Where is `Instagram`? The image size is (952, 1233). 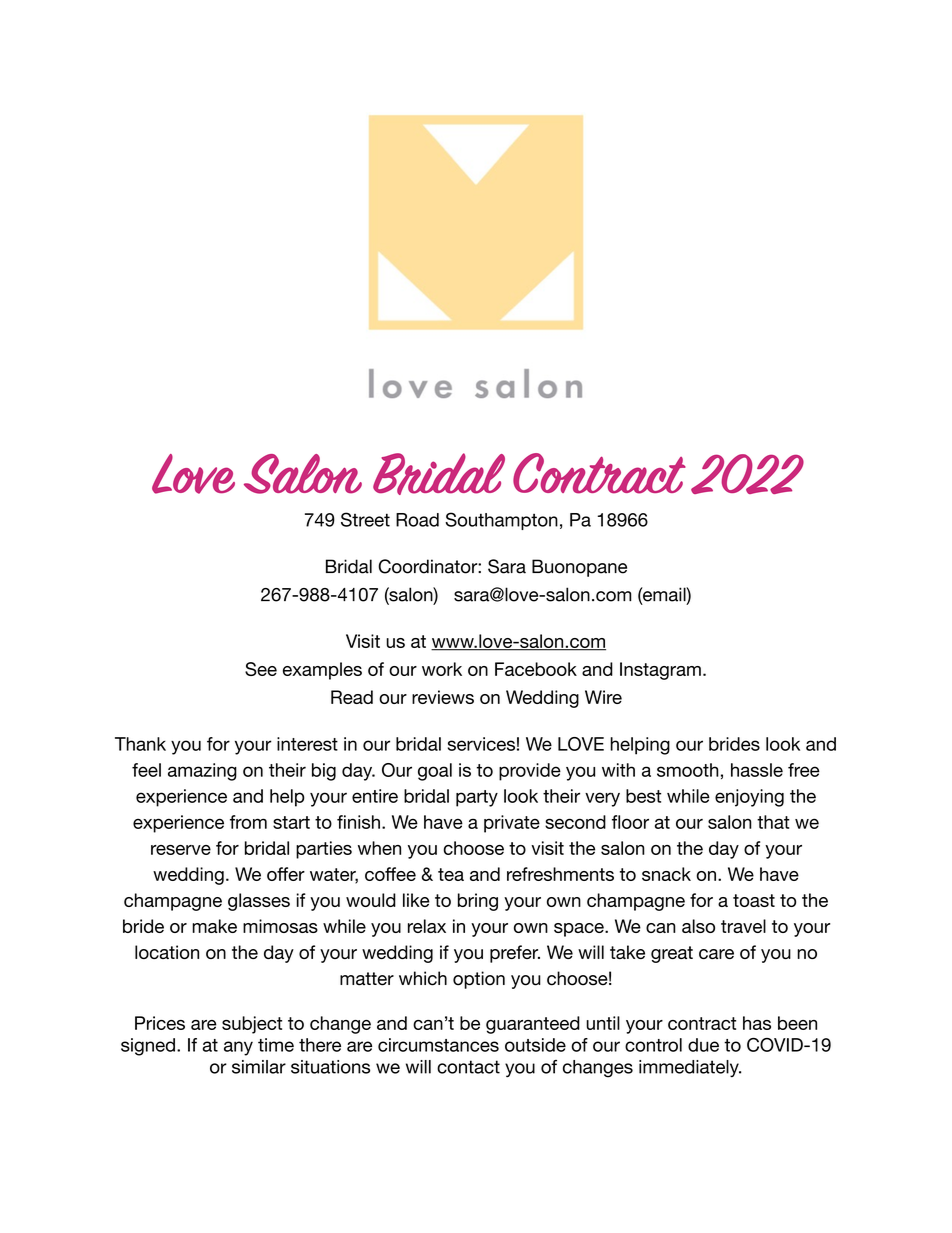
Instagram is located at coordinates (660, 671).
